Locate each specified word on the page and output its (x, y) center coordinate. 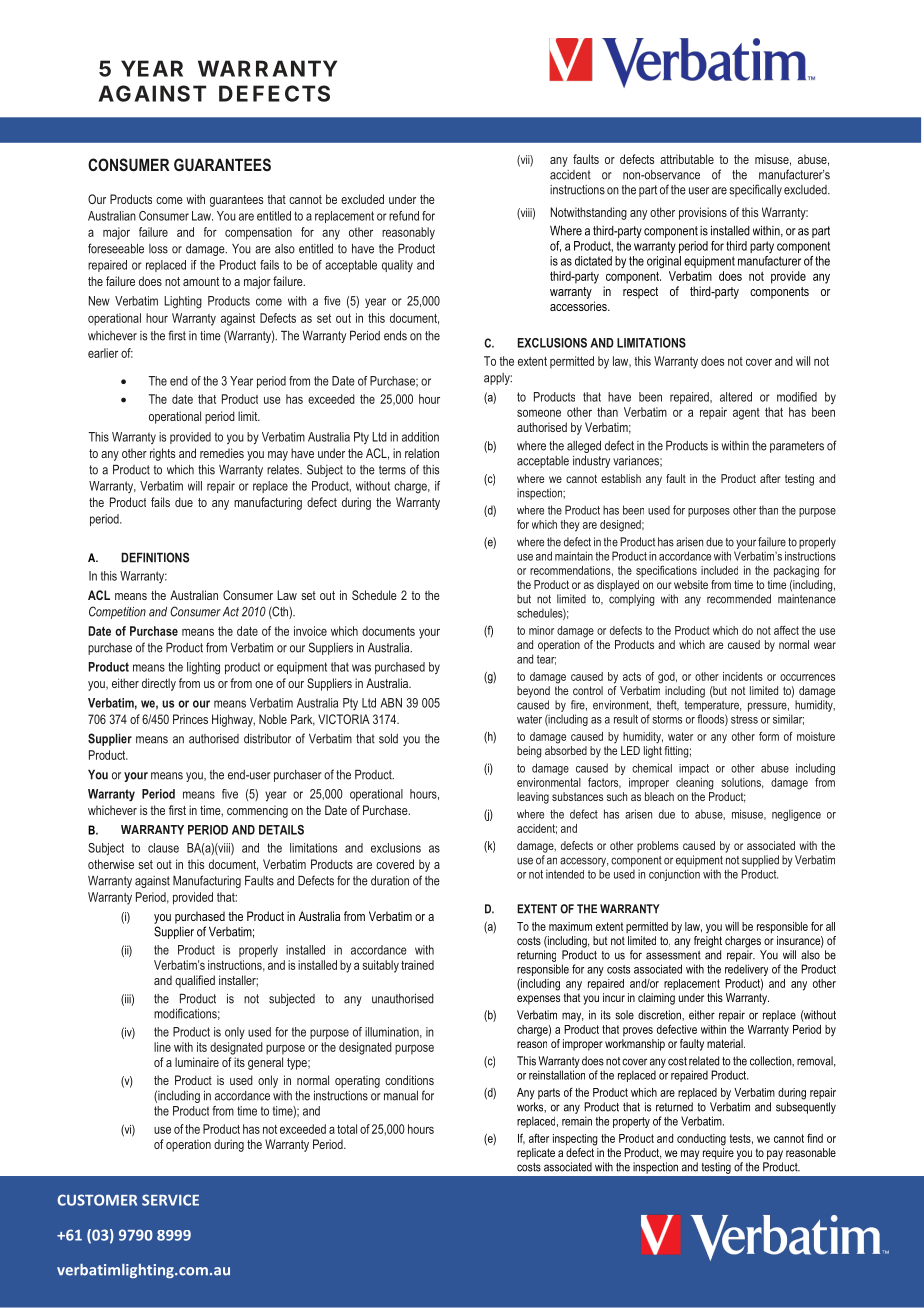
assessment (673, 955)
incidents (743, 676)
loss (158, 249)
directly (159, 684)
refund (404, 216)
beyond (533, 692)
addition (420, 437)
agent (746, 414)
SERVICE (170, 1200)
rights (162, 454)
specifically (755, 190)
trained (417, 965)
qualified (195, 981)
